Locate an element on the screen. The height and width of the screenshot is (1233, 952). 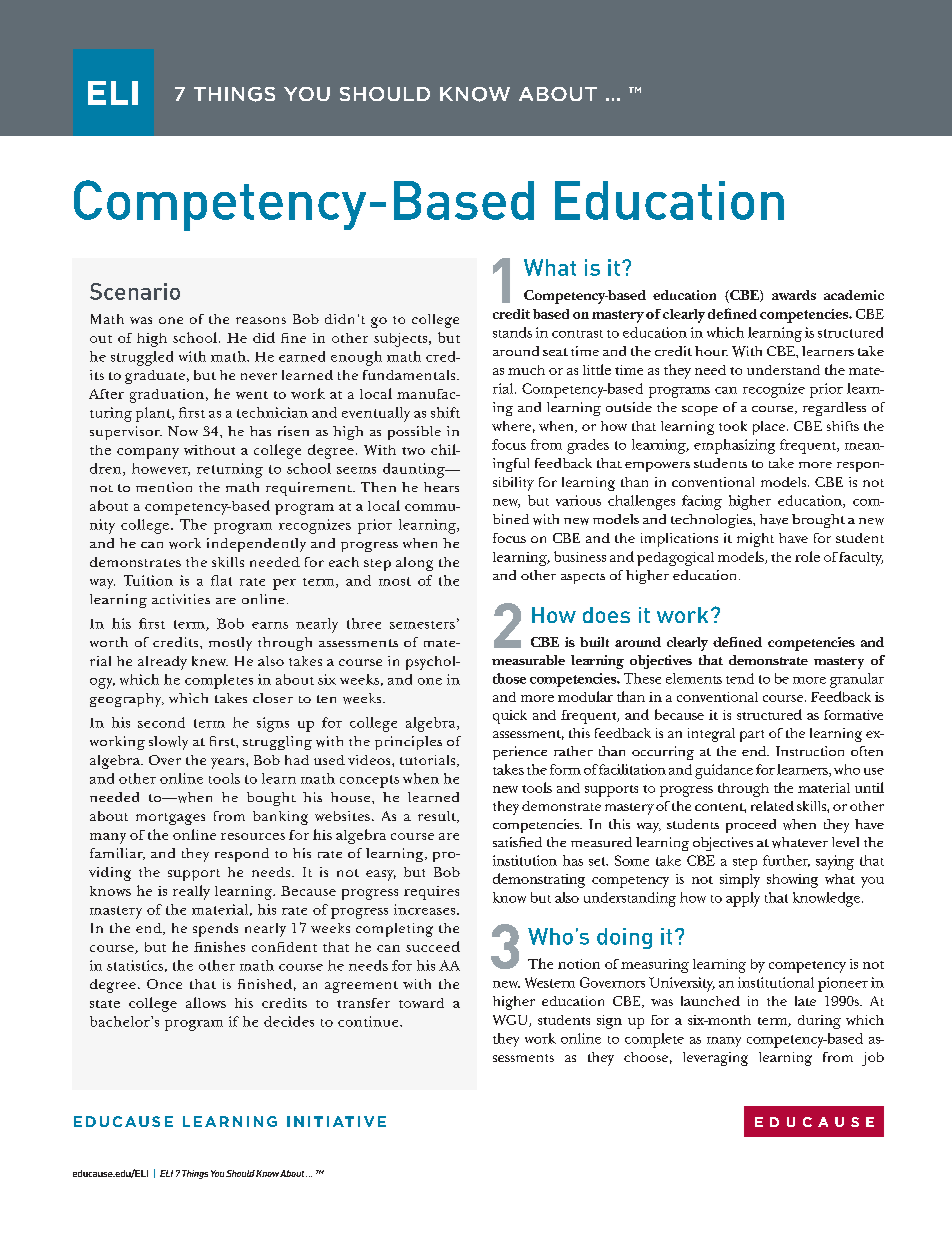
awards is located at coordinates (794, 295).
